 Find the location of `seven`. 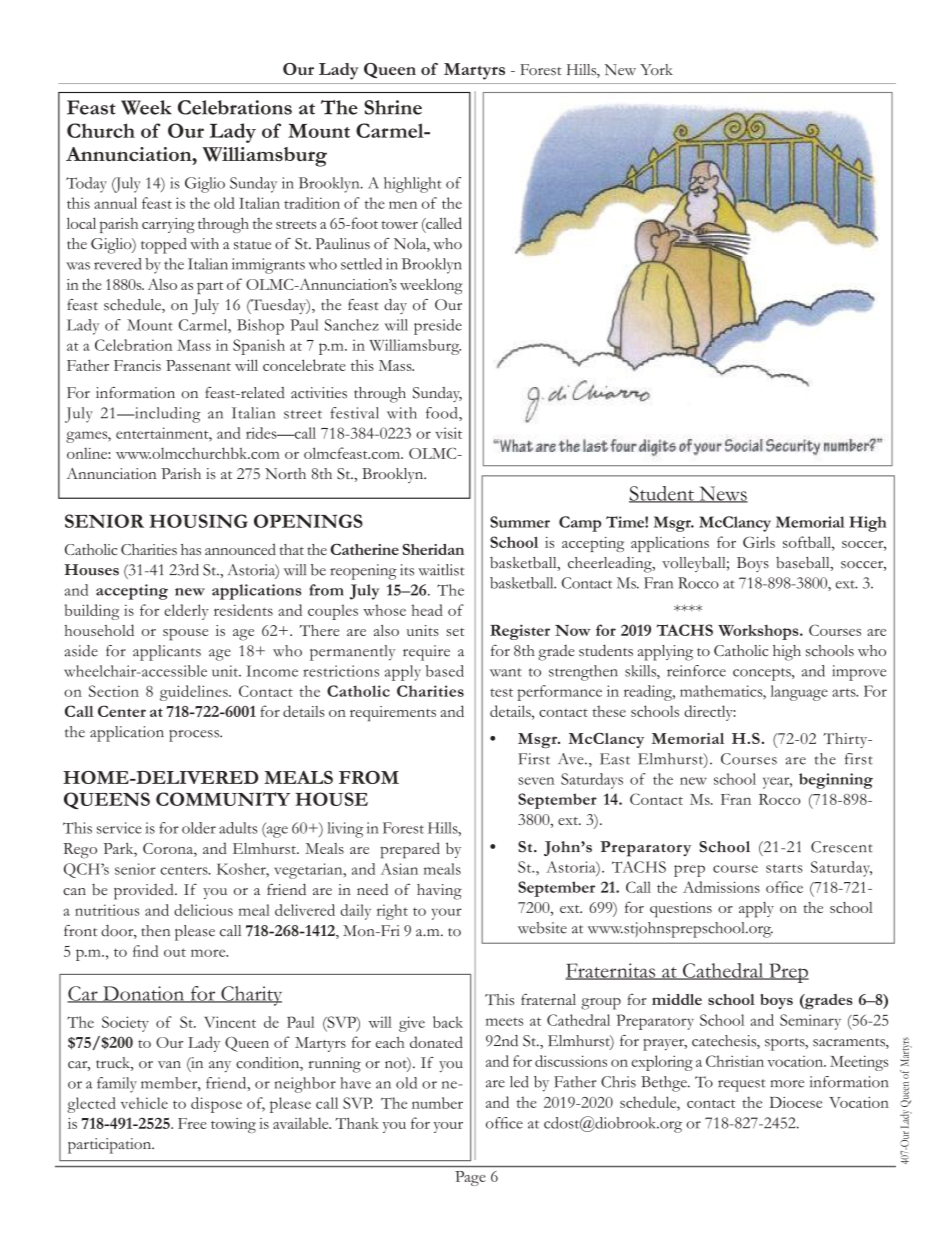

seven is located at coordinates (536, 781).
